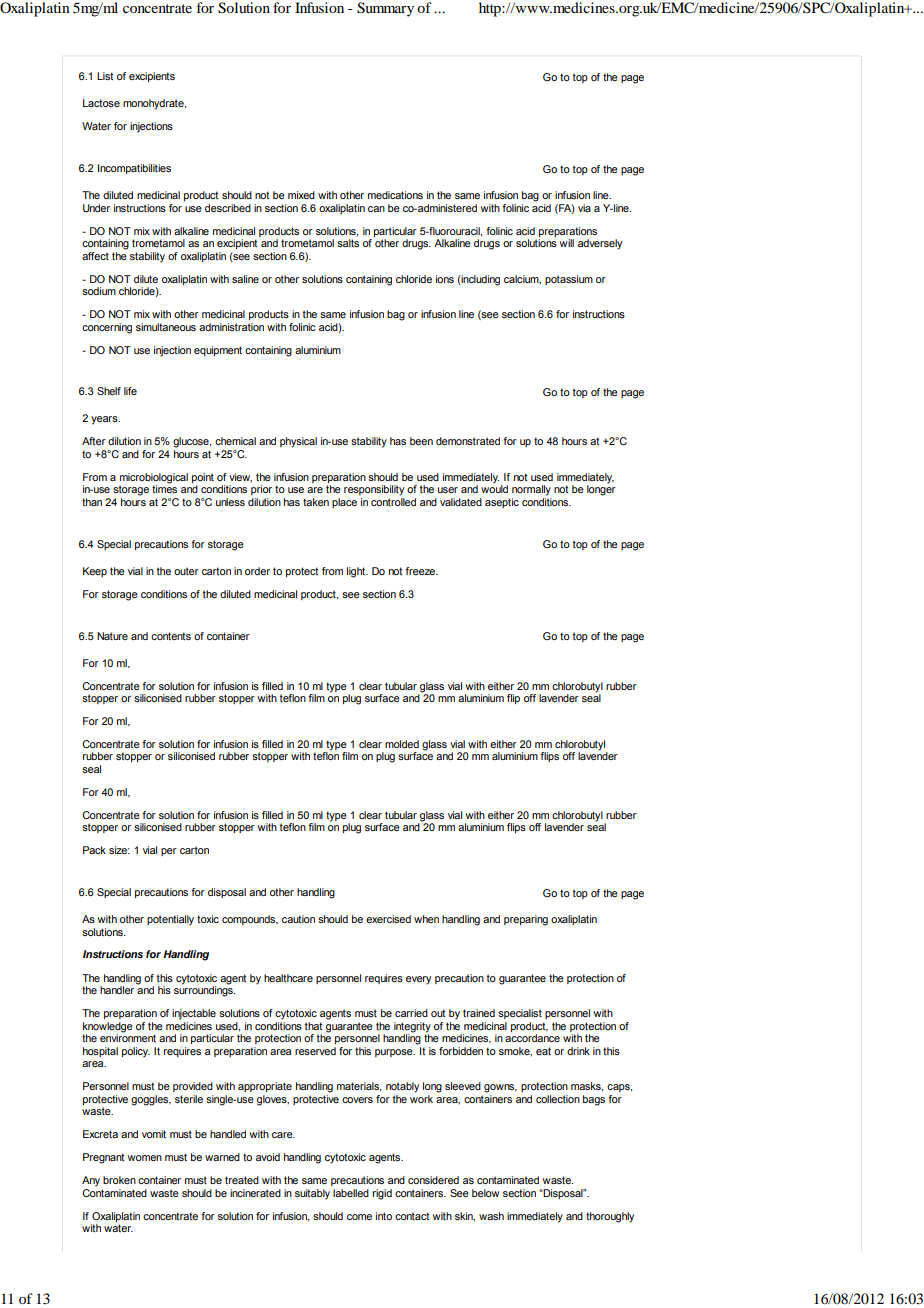 This screenshot has width=924, height=1308. Describe the element at coordinates (388, 919) in the screenshot. I see `exercised` at that location.
